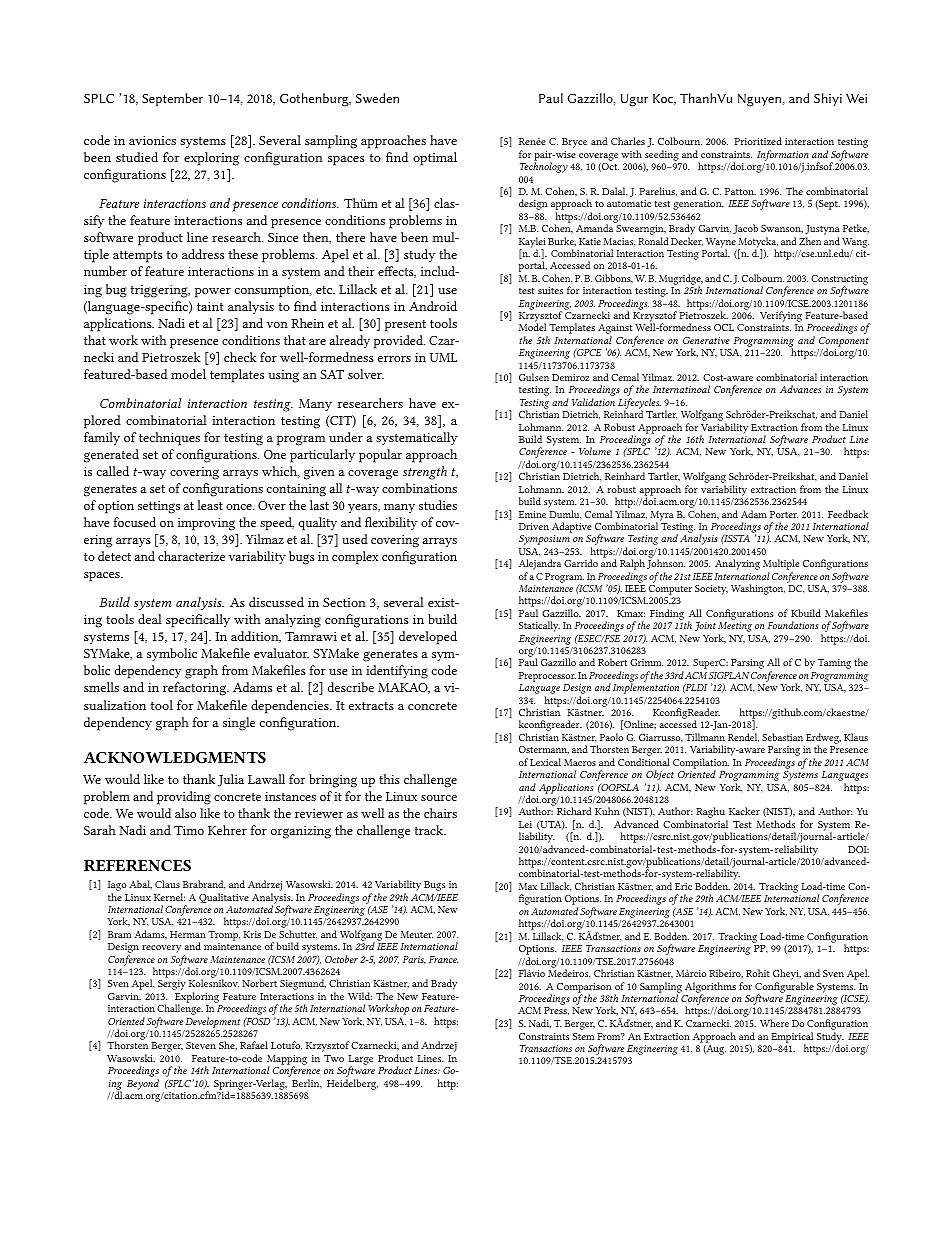  Describe the element at coordinates (399, 342) in the image. I see `provided` at that location.
